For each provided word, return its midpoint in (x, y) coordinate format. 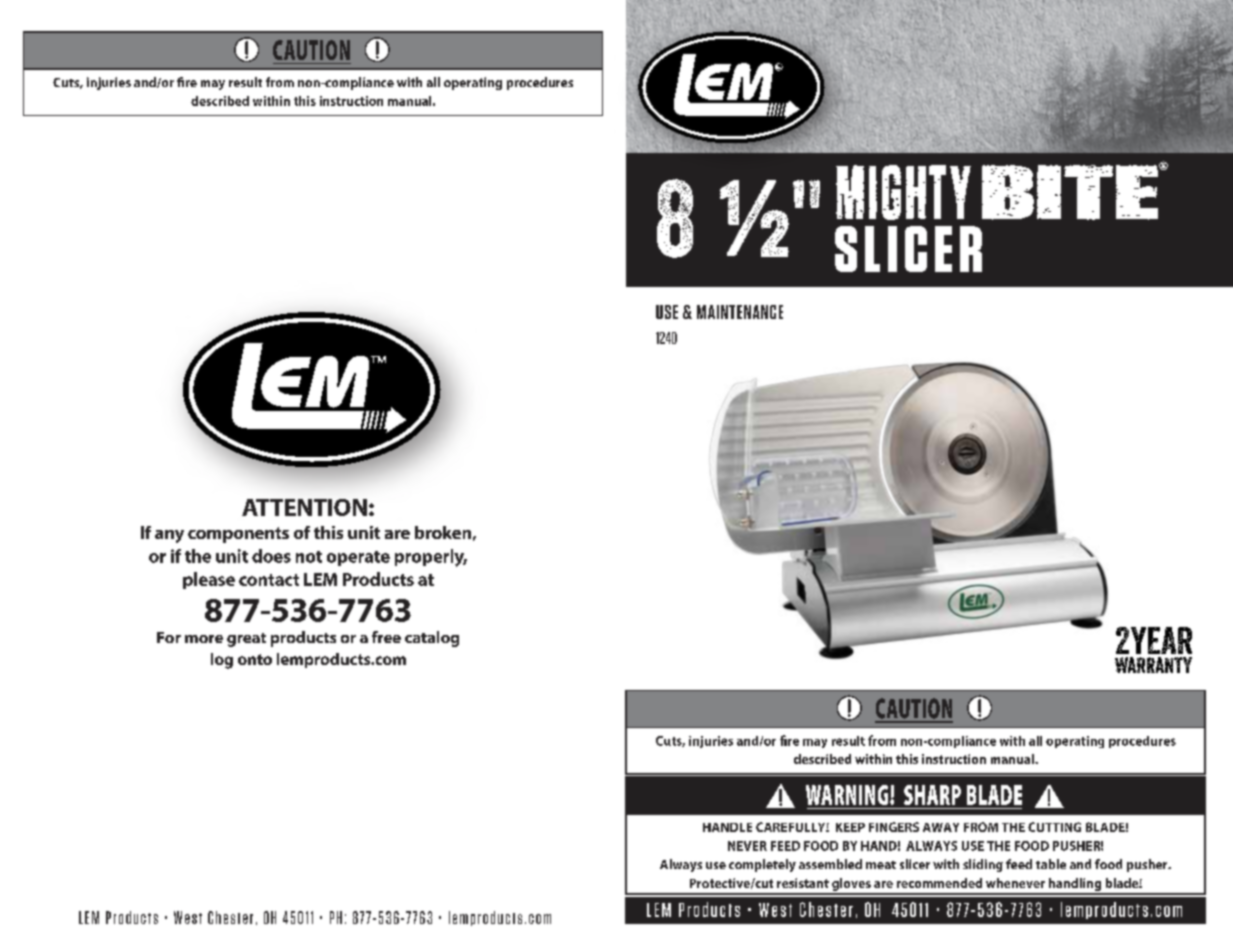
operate (358, 558)
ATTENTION (304, 507)
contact (269, 580)
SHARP (932, 795)
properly (431, 558)
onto (255, 659)
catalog (432, 639)
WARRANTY (1153, 665)
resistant (803, 883)
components (238, 535)
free (386, 637)
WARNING (848, 795)
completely (762, 865)
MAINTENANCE (740, 312)
